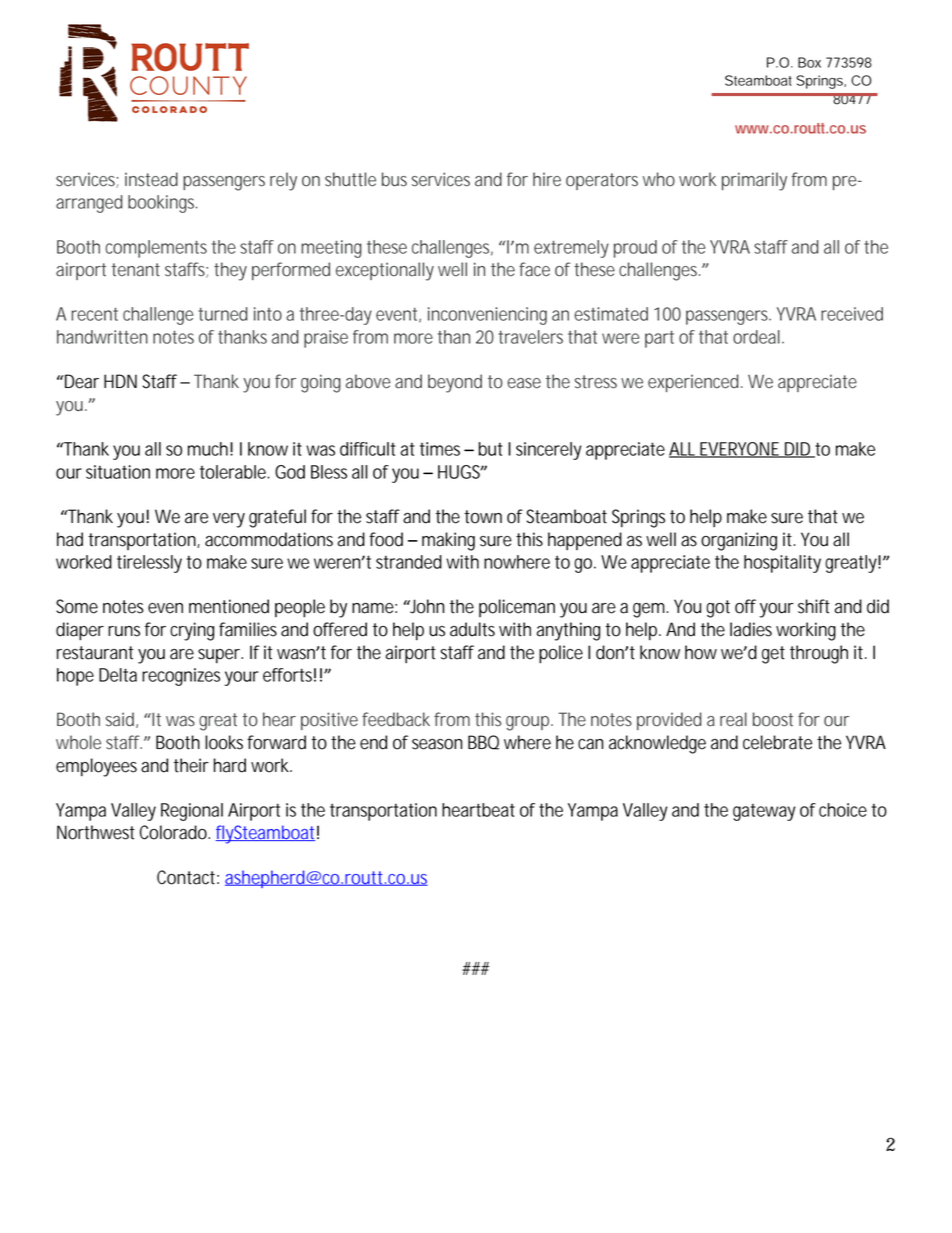 The height and width of the screenshot is (1233, 952). Describe the element at coordinates (756, 337) in the screenshot. I see `ordeal` at that location.
